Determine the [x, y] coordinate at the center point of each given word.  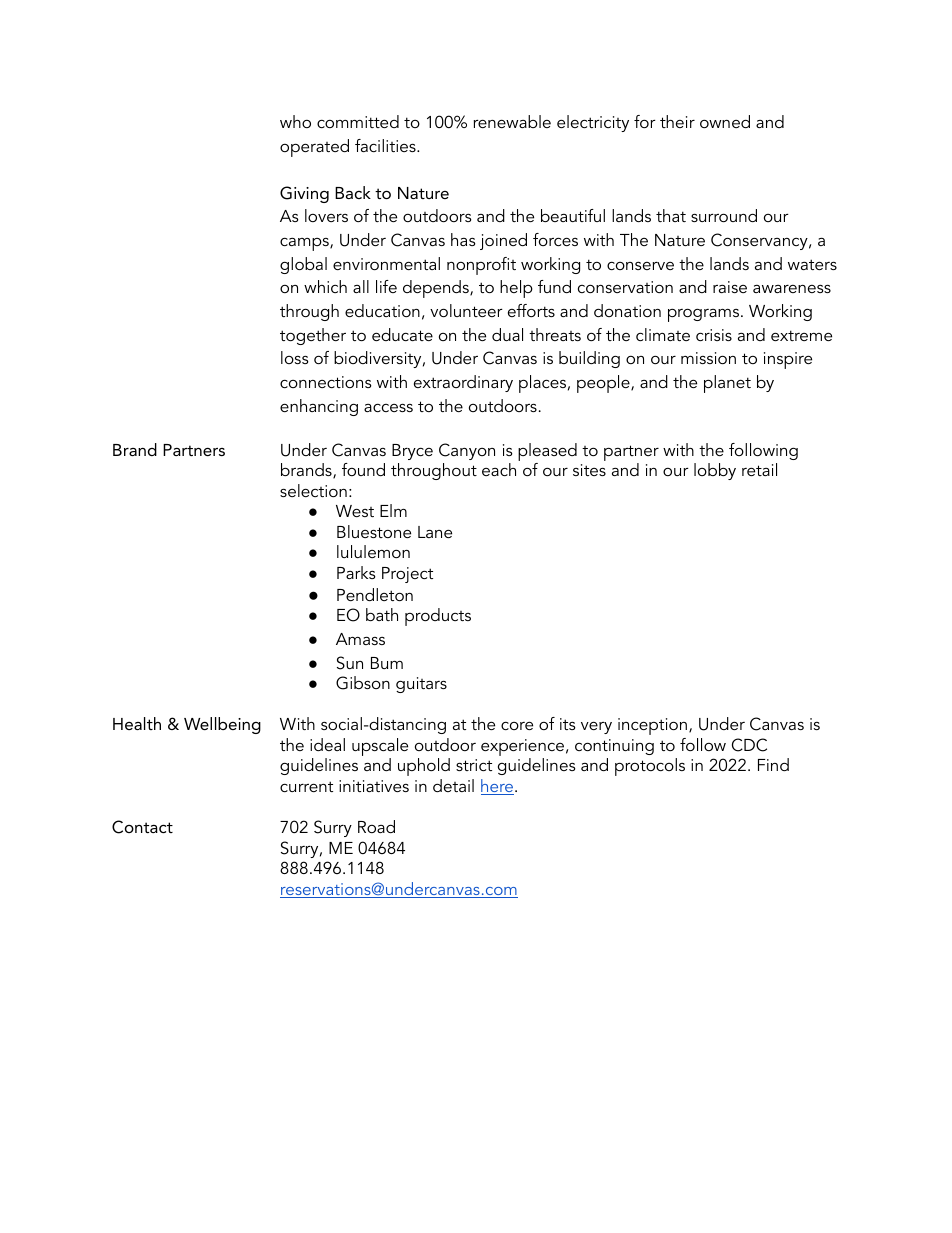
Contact [142, 827]
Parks [356, 572]
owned [725, 121]
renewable [512, 121]
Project [407, 575]
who [295, 121]
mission [708, 358]
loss [295, 357]
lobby [715, 471]
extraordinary [463, 383]
